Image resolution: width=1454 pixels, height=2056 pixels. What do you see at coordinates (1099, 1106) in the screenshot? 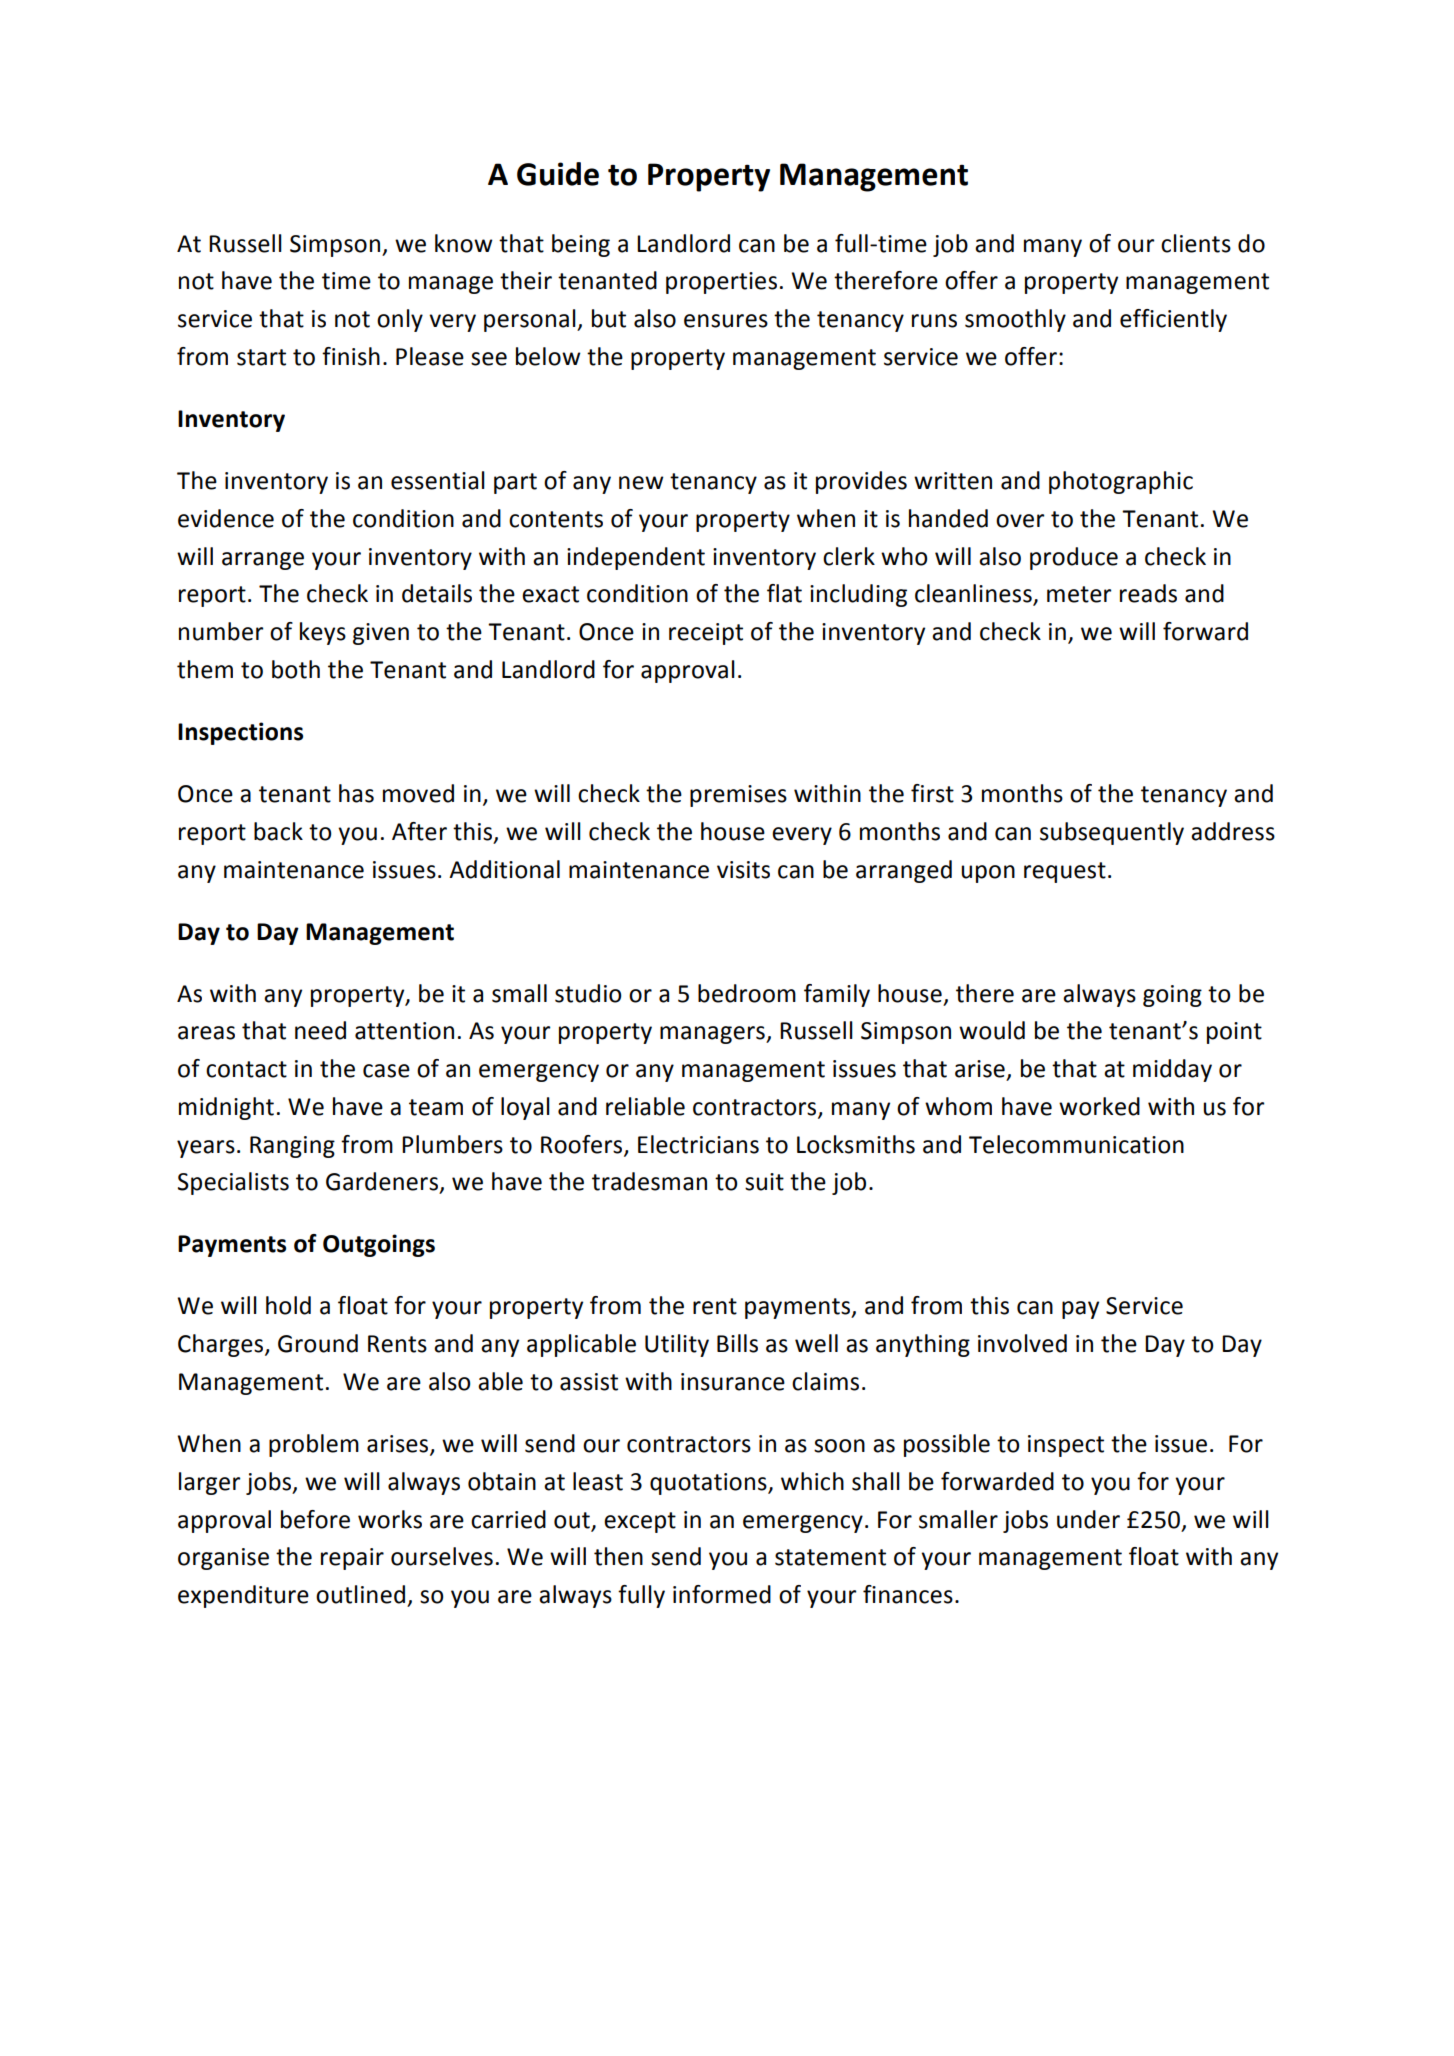
I see `worked` at bounding box center [1099, 1106].
